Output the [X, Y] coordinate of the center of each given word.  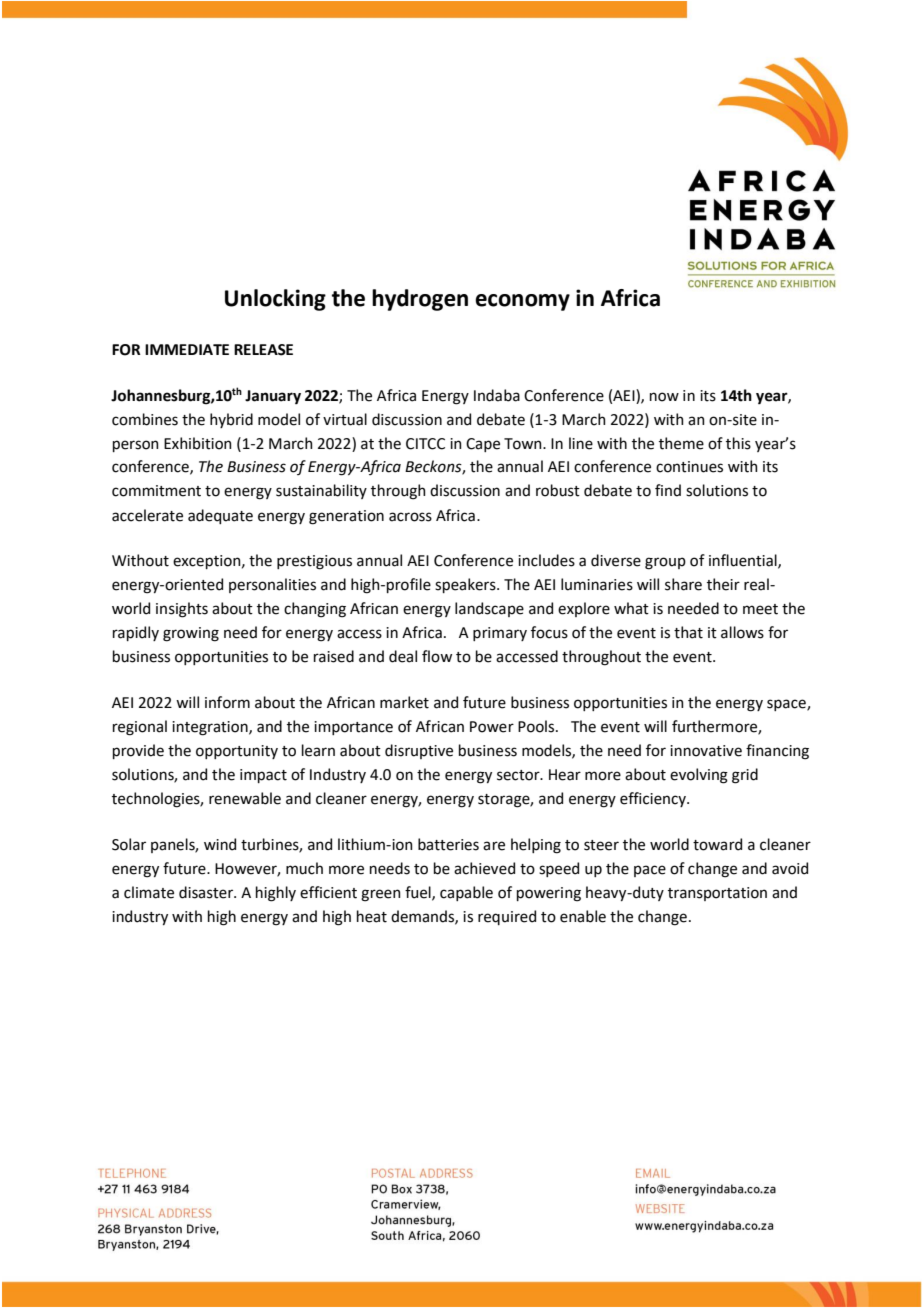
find [668, 490]
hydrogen [420, 300]
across [410, 517]
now [664, 397]
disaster [207, 892]
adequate [220, 516]
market [404, 702]
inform [227, 702]
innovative [706, 751]
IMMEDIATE [187, 349]
